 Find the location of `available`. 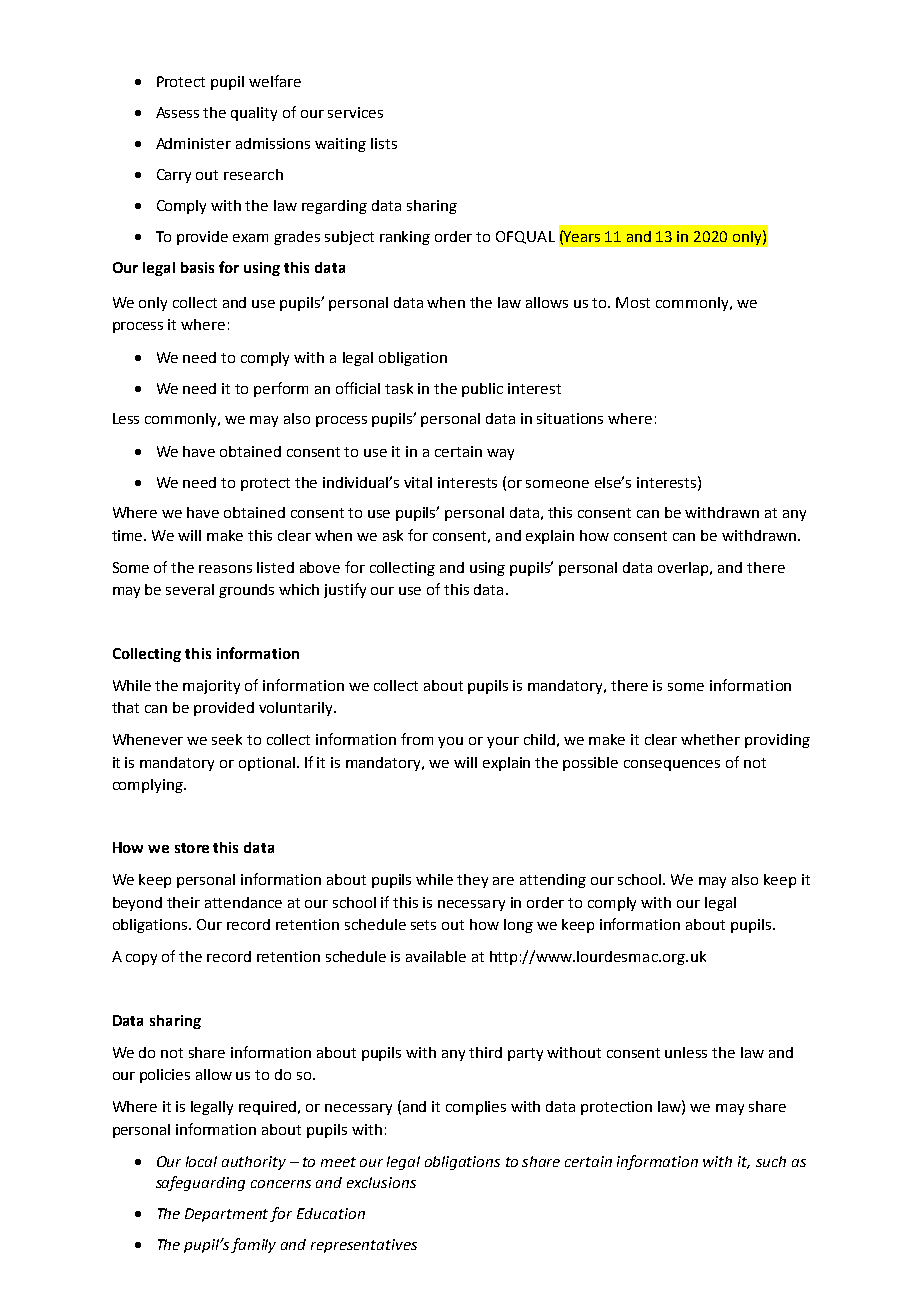

available is located at coordinates (436, 956).
